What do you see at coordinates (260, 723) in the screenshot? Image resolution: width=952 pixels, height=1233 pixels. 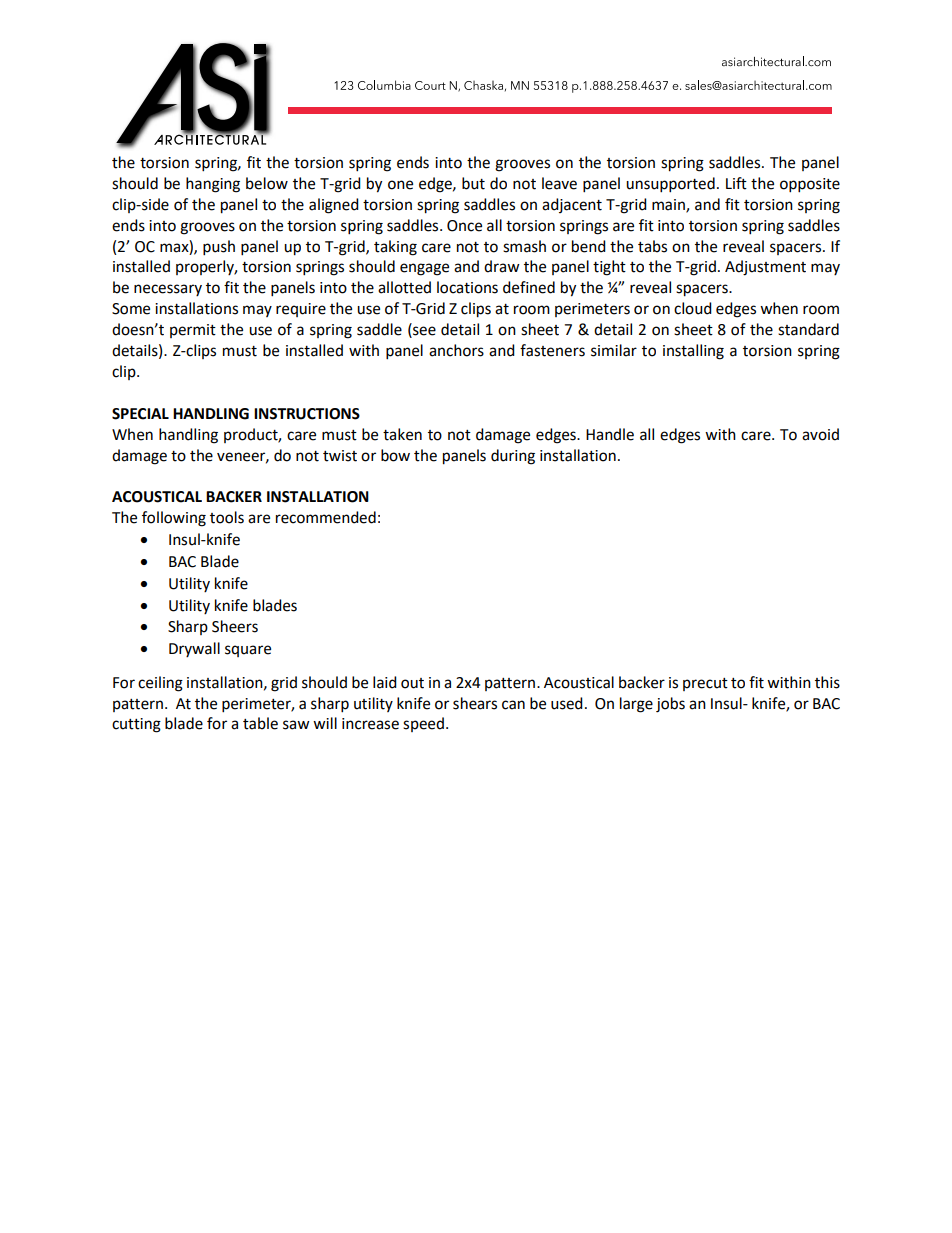 I see `table` at bounding box center [260, 723].
